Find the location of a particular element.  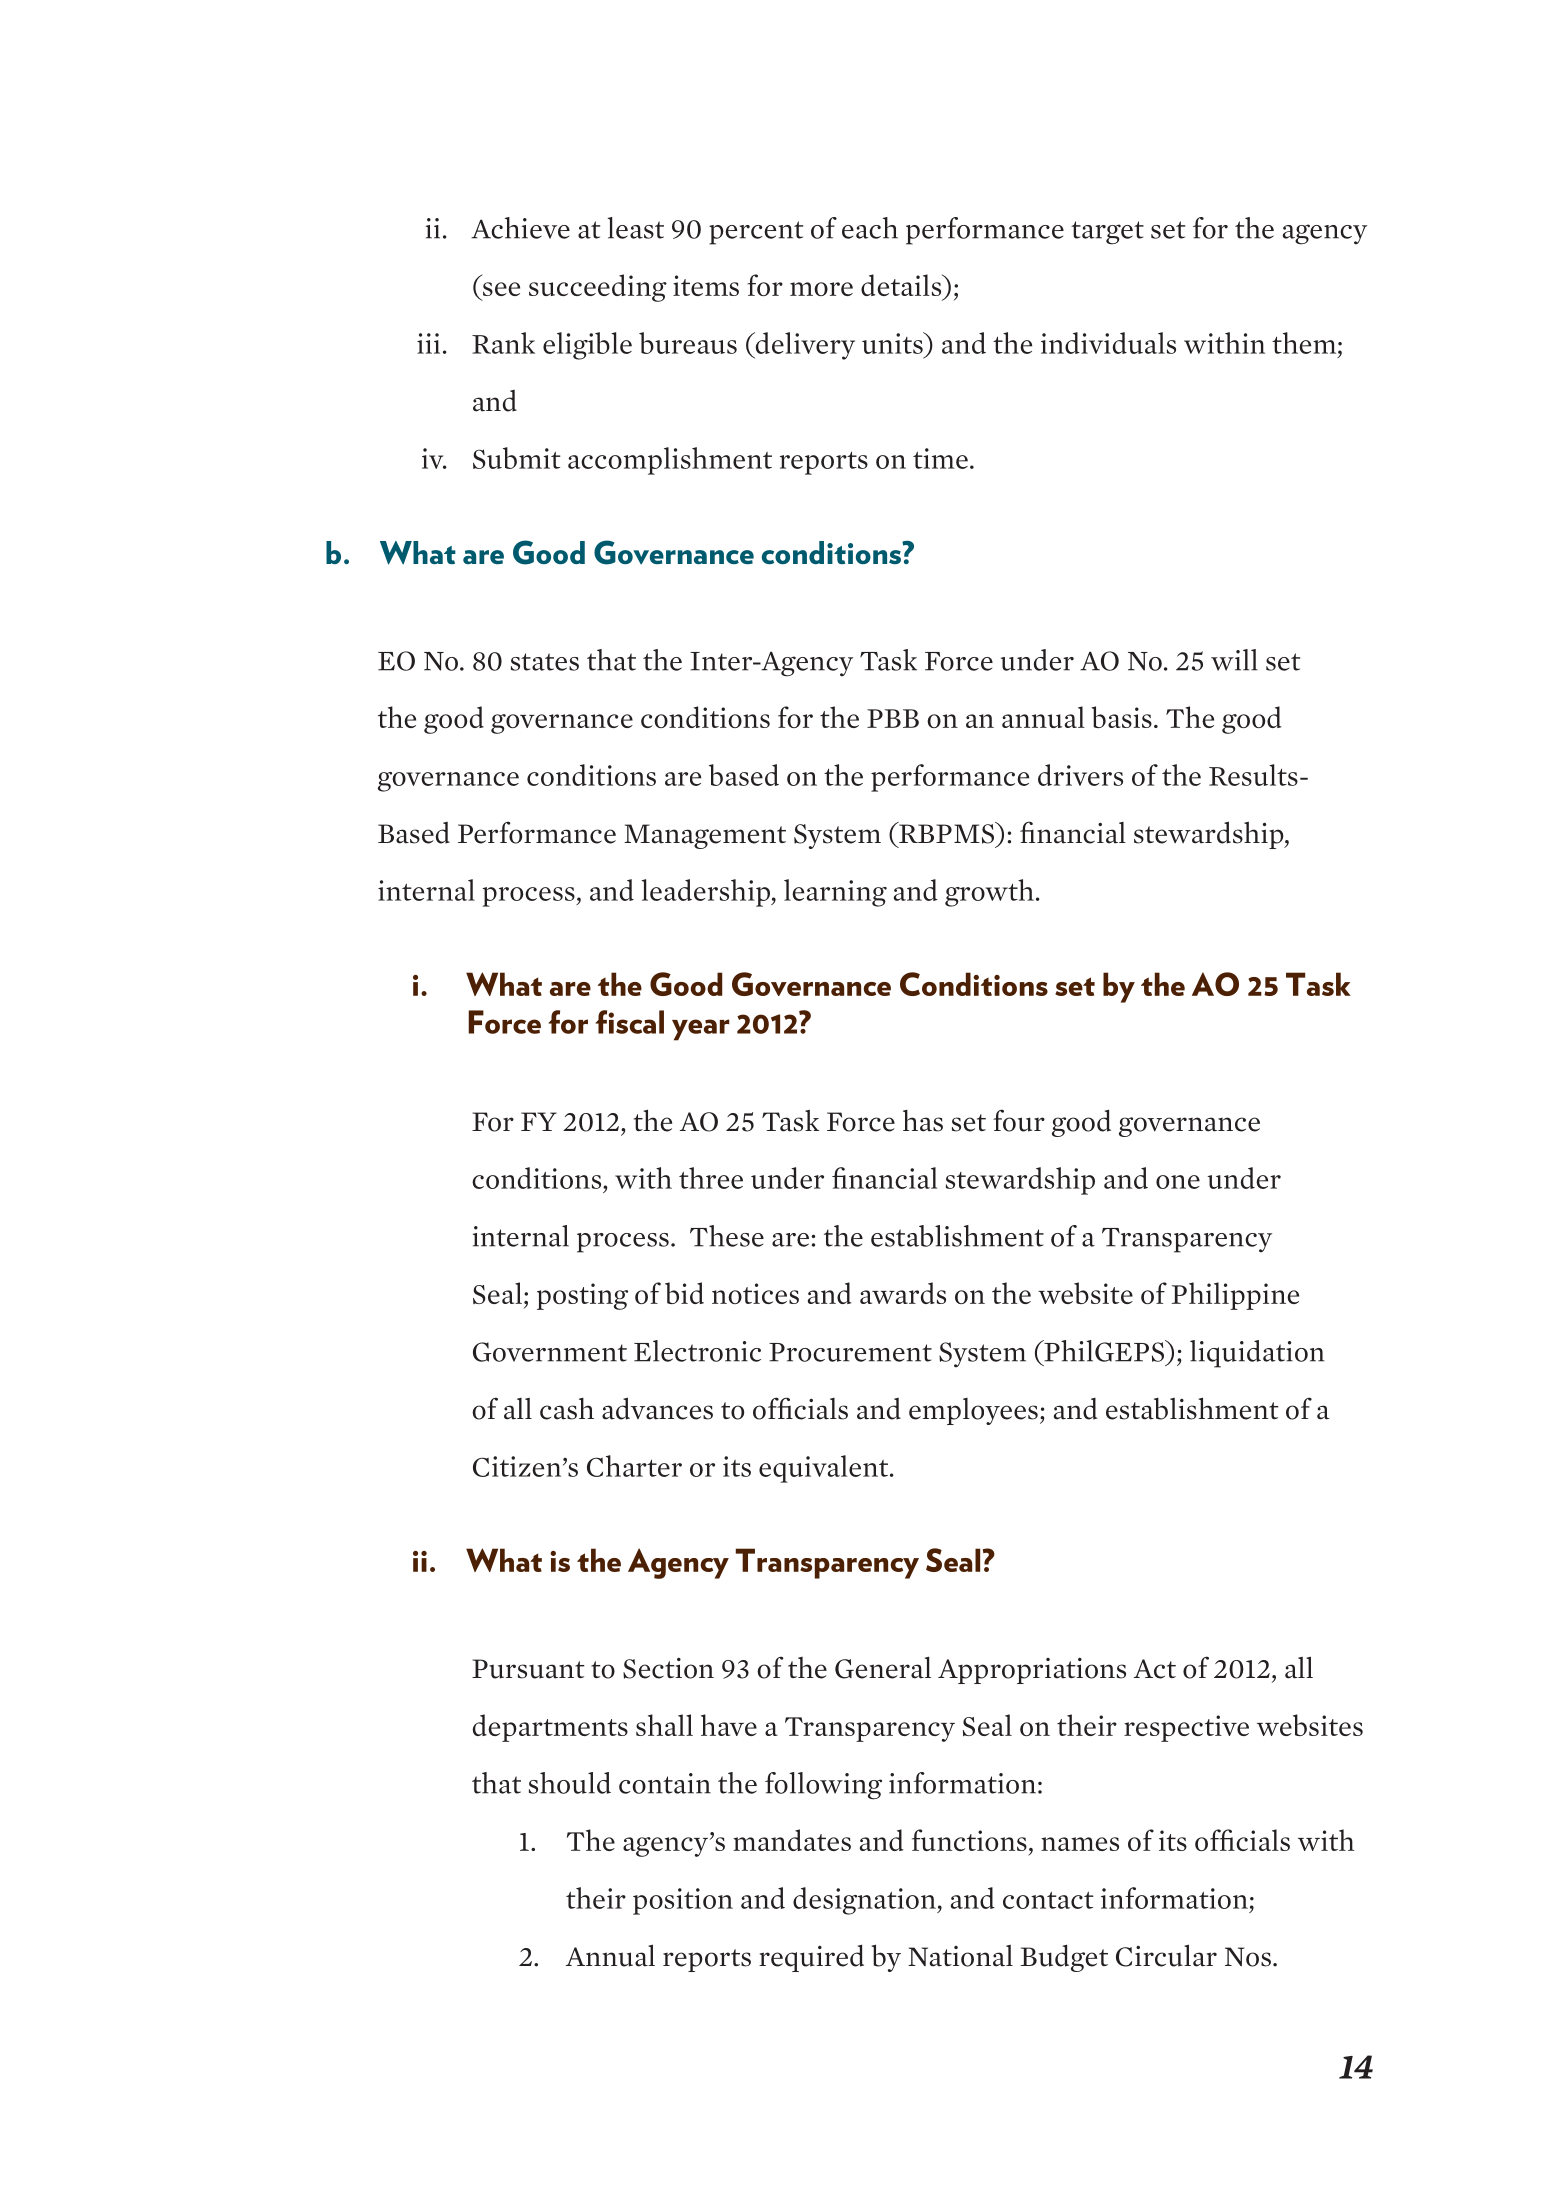

learning is located at coordinates (835, 893).
